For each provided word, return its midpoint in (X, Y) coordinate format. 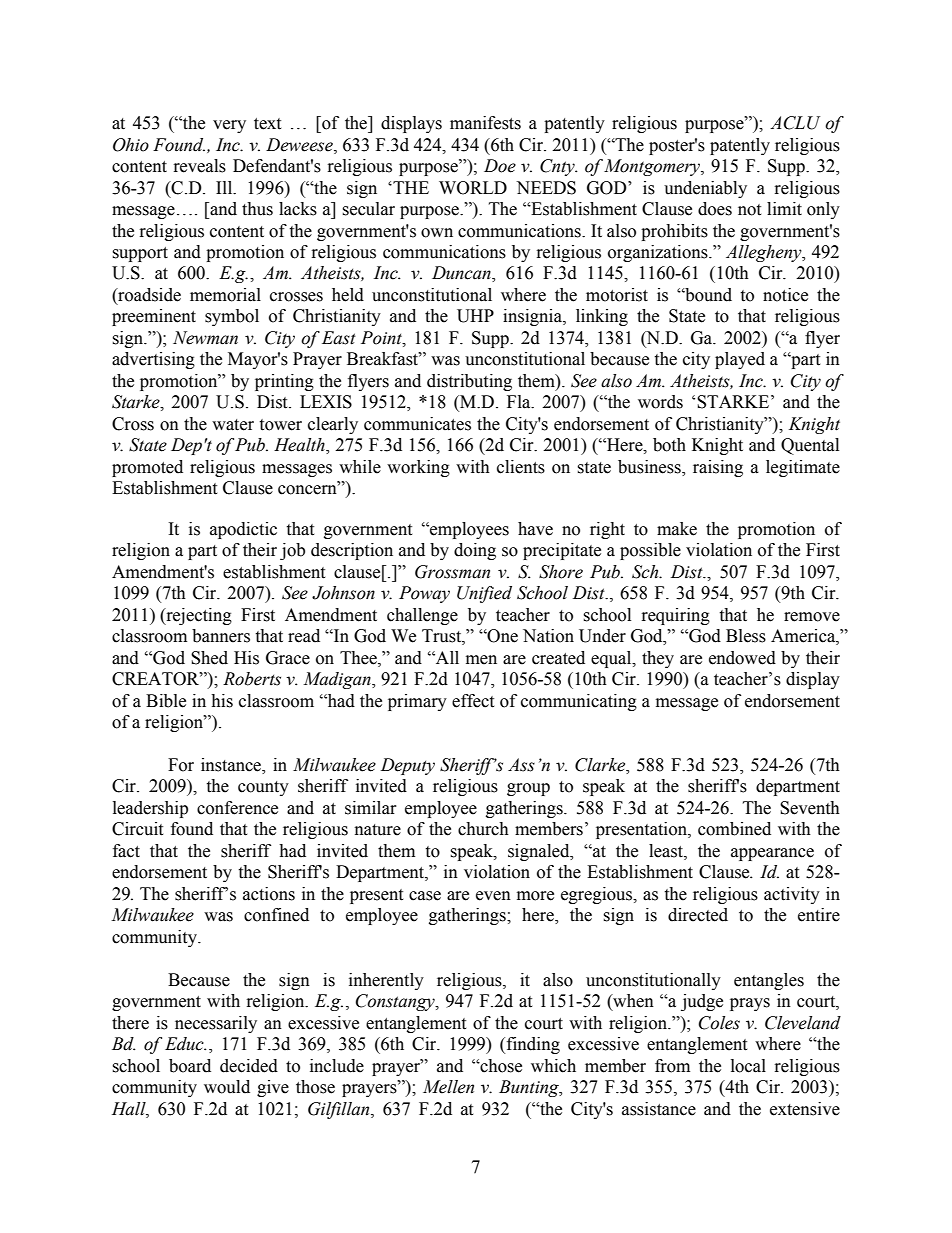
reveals (200, 166)
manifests (485, 123)
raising (718, 468)
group (528, 789)
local (748, 1066)
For (181, 765)
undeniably (705, 189)
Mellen (448, 1087)
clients (521, 467)
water (233, 425)
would (227, 1087)
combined (734, 829)
